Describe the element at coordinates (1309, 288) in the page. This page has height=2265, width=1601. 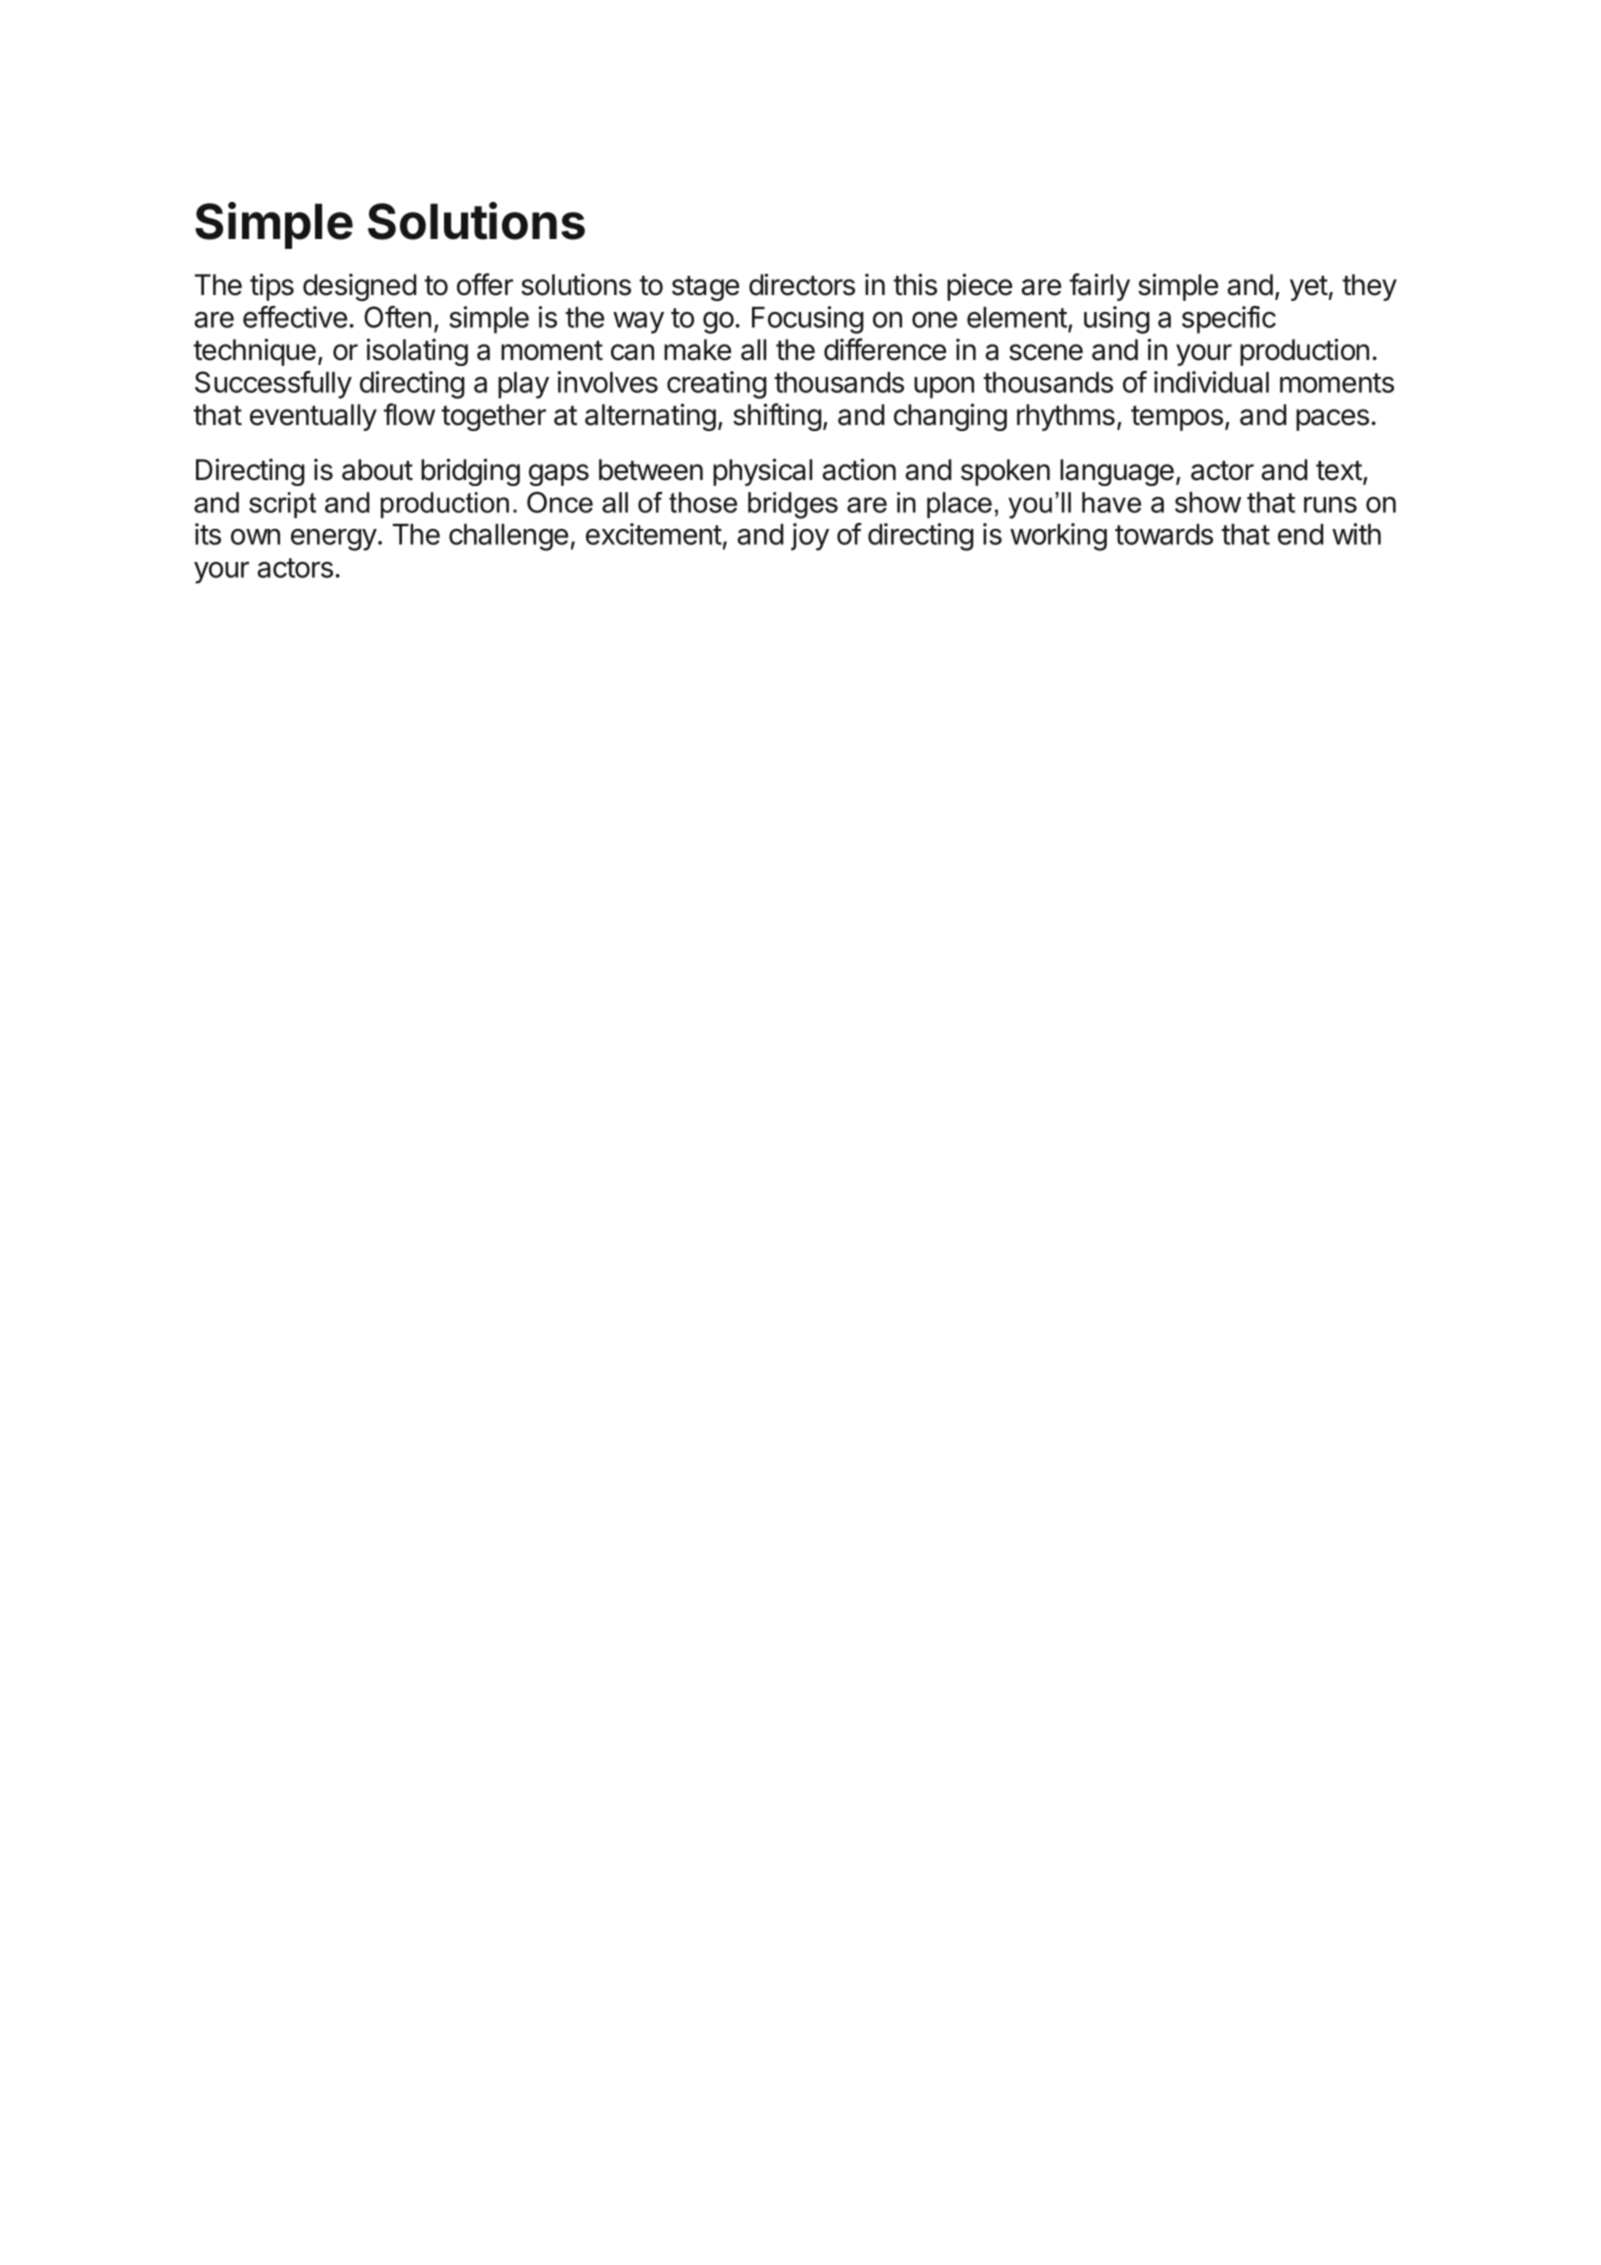
I see `yet` at that location.
